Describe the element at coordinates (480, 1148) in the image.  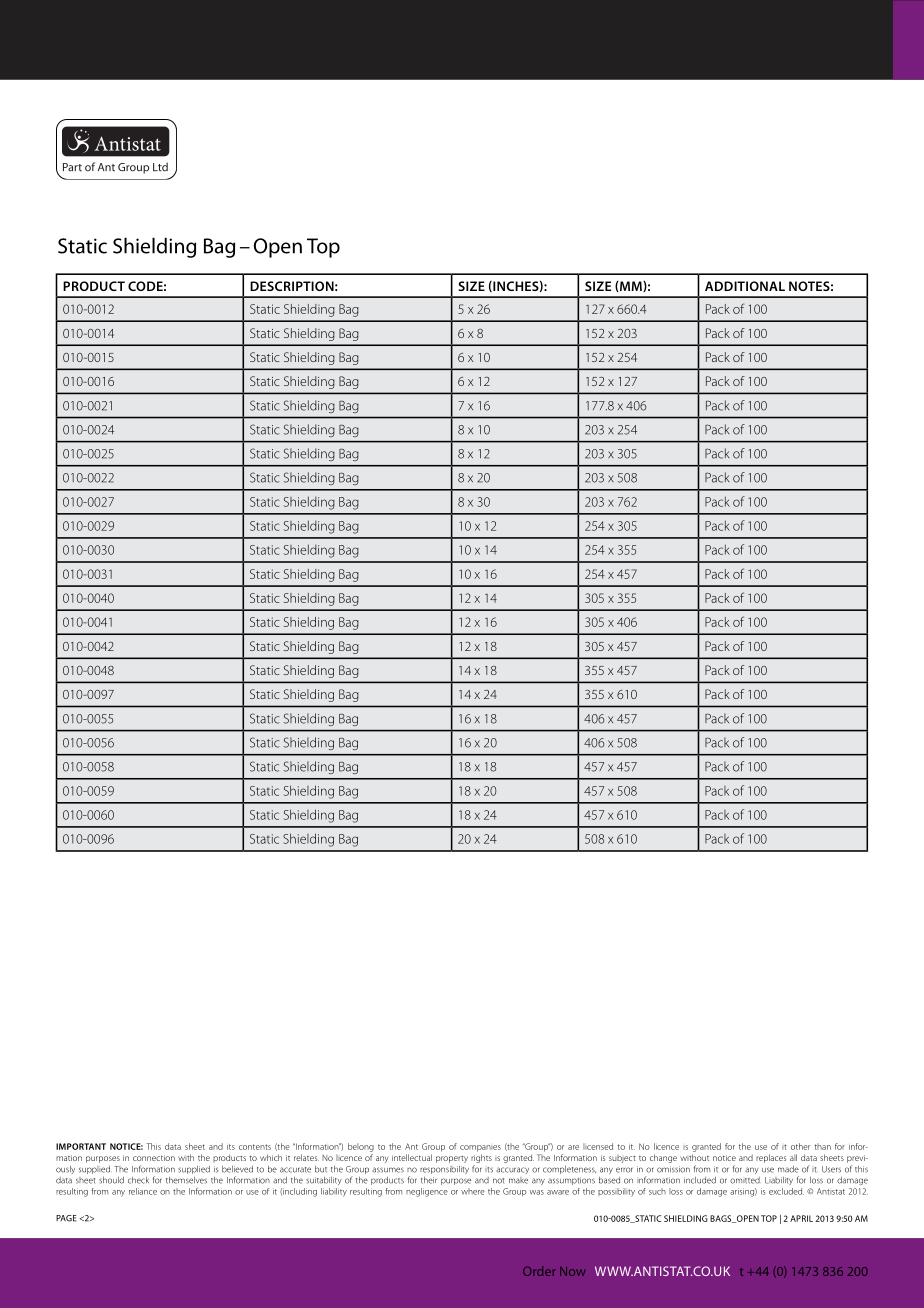
I see `companies` at that location.
